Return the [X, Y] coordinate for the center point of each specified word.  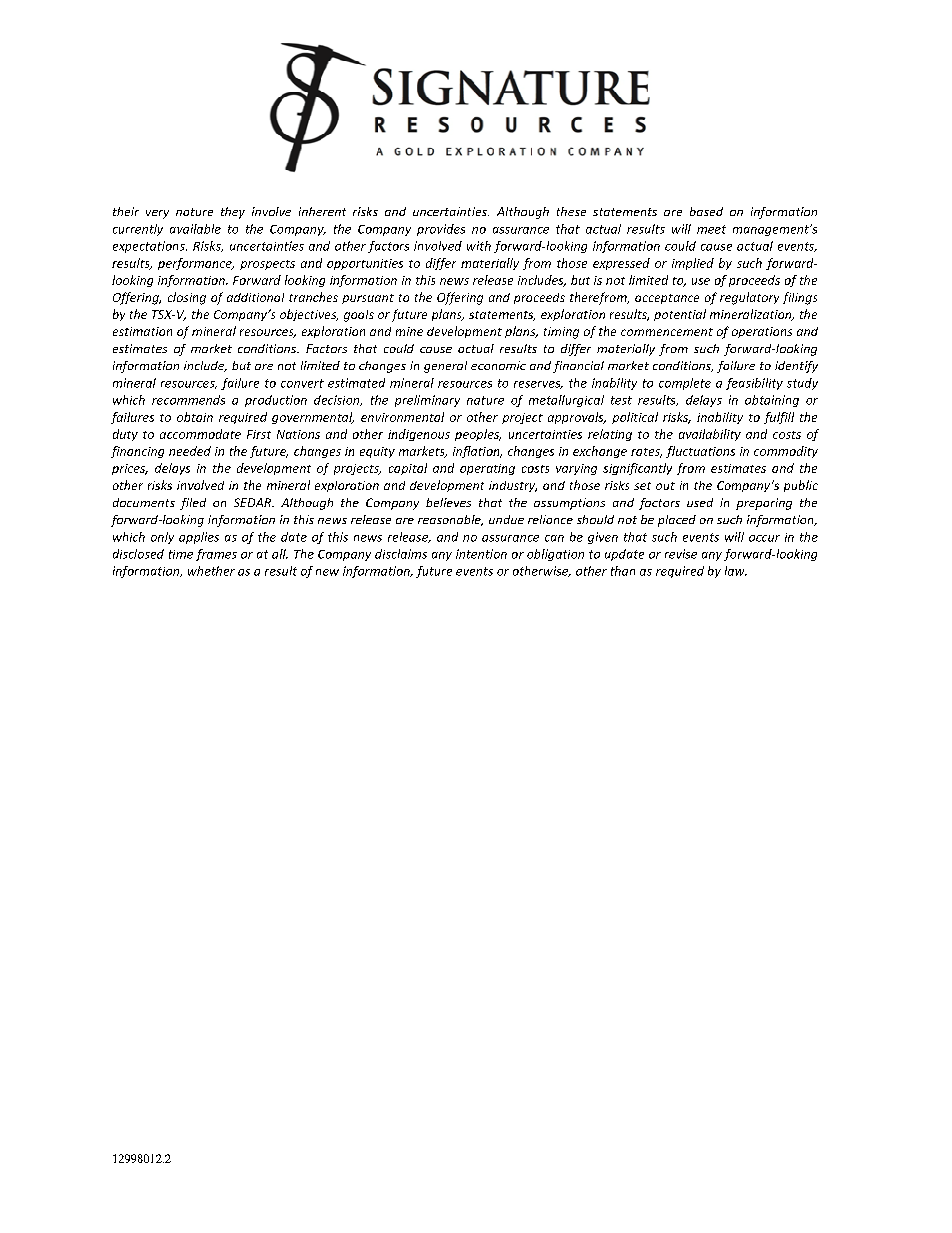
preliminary [427, 401]
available [195, 229]
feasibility [754, 384]
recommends [188, 400]
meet [711, 229]
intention [481, 554]
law [736, 571]
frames [216, 555]
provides [441, 230]
